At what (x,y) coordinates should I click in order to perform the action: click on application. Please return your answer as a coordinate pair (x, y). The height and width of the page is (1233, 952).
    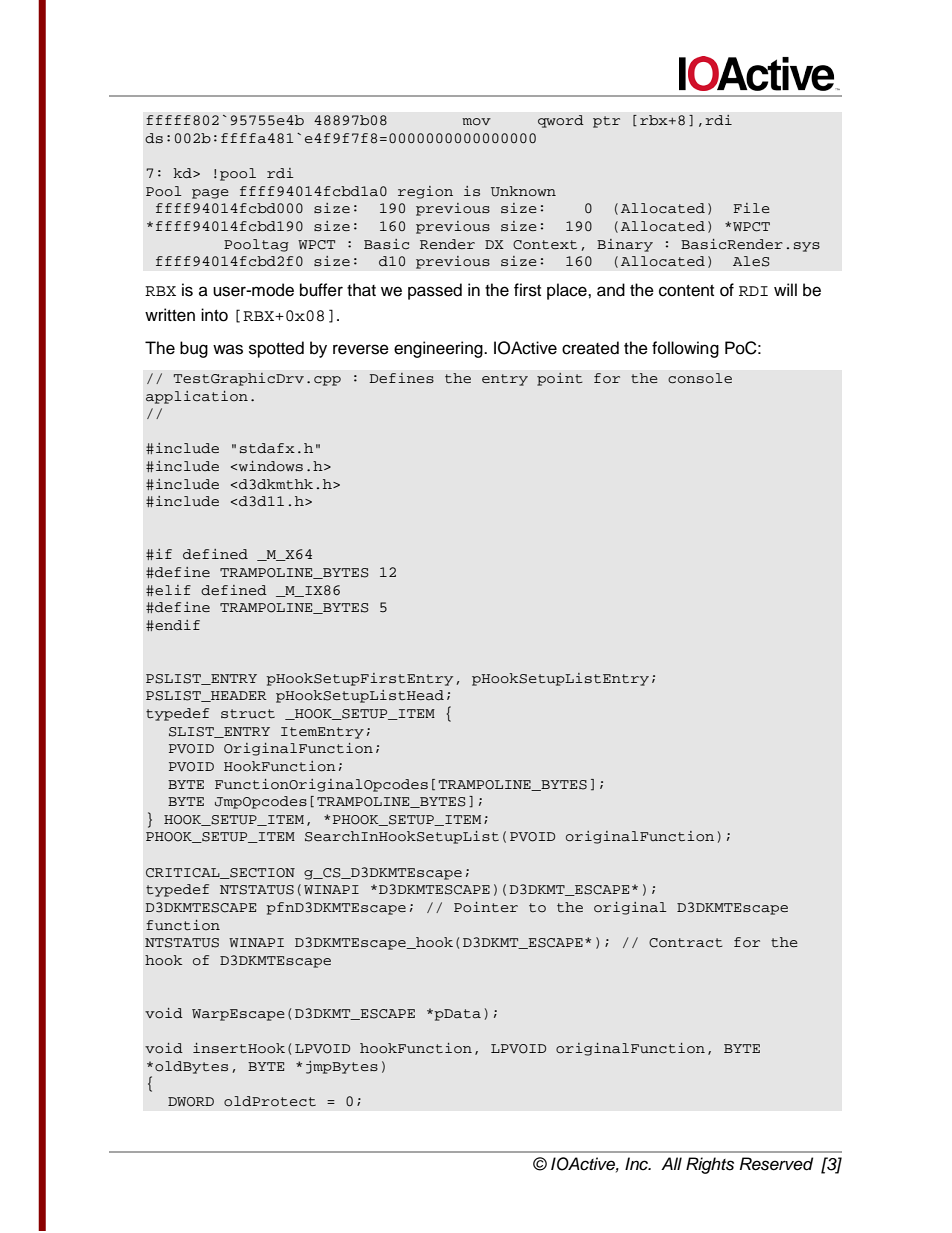
    Looking at the image, I should click on (197, 397).
